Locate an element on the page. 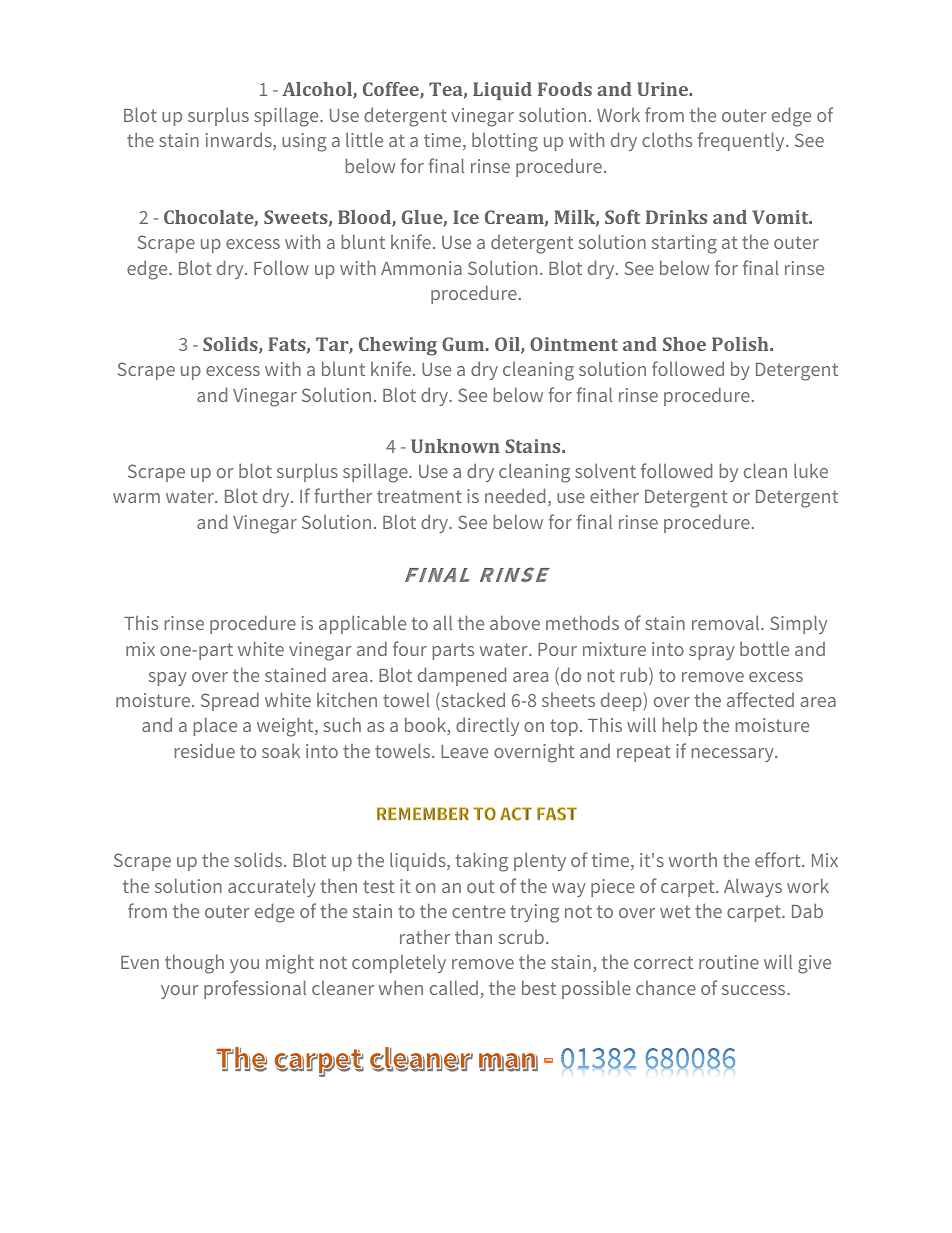  Shoe is located at coordinates (684, 344).
